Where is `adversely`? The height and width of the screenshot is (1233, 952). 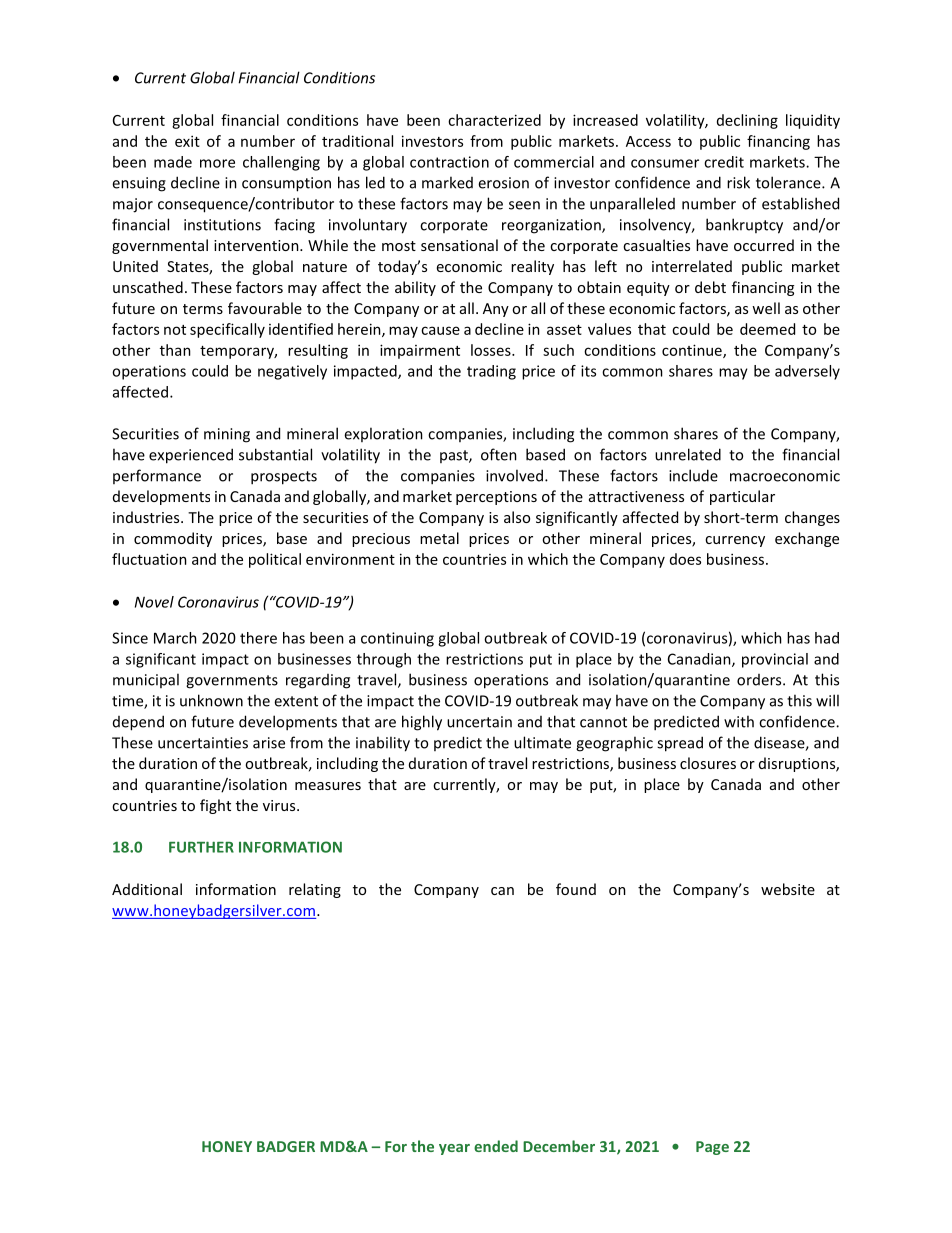 adversely is located at coordinates (807, 372).
